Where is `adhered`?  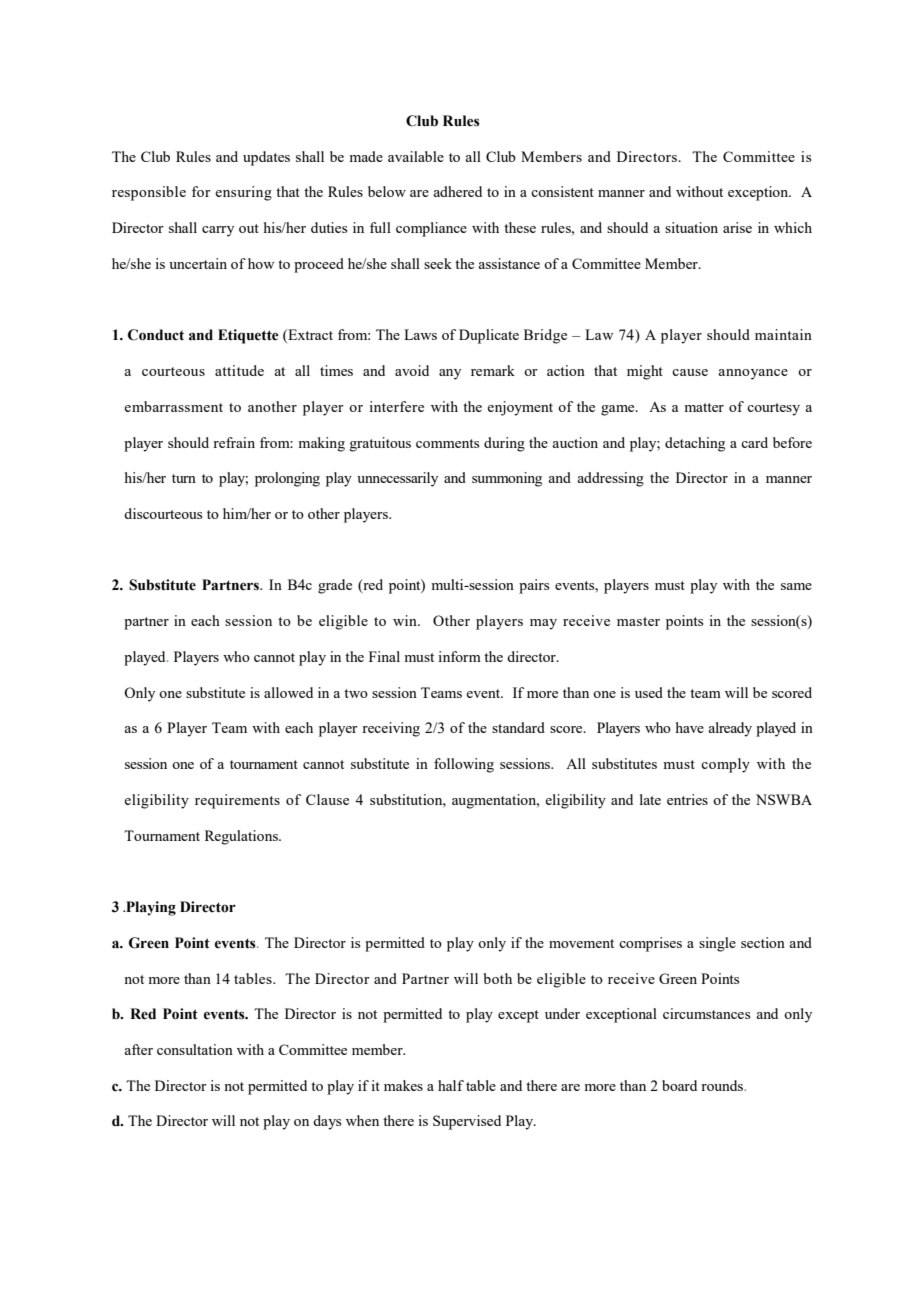 adhered is located at coordinates (457, 191).
